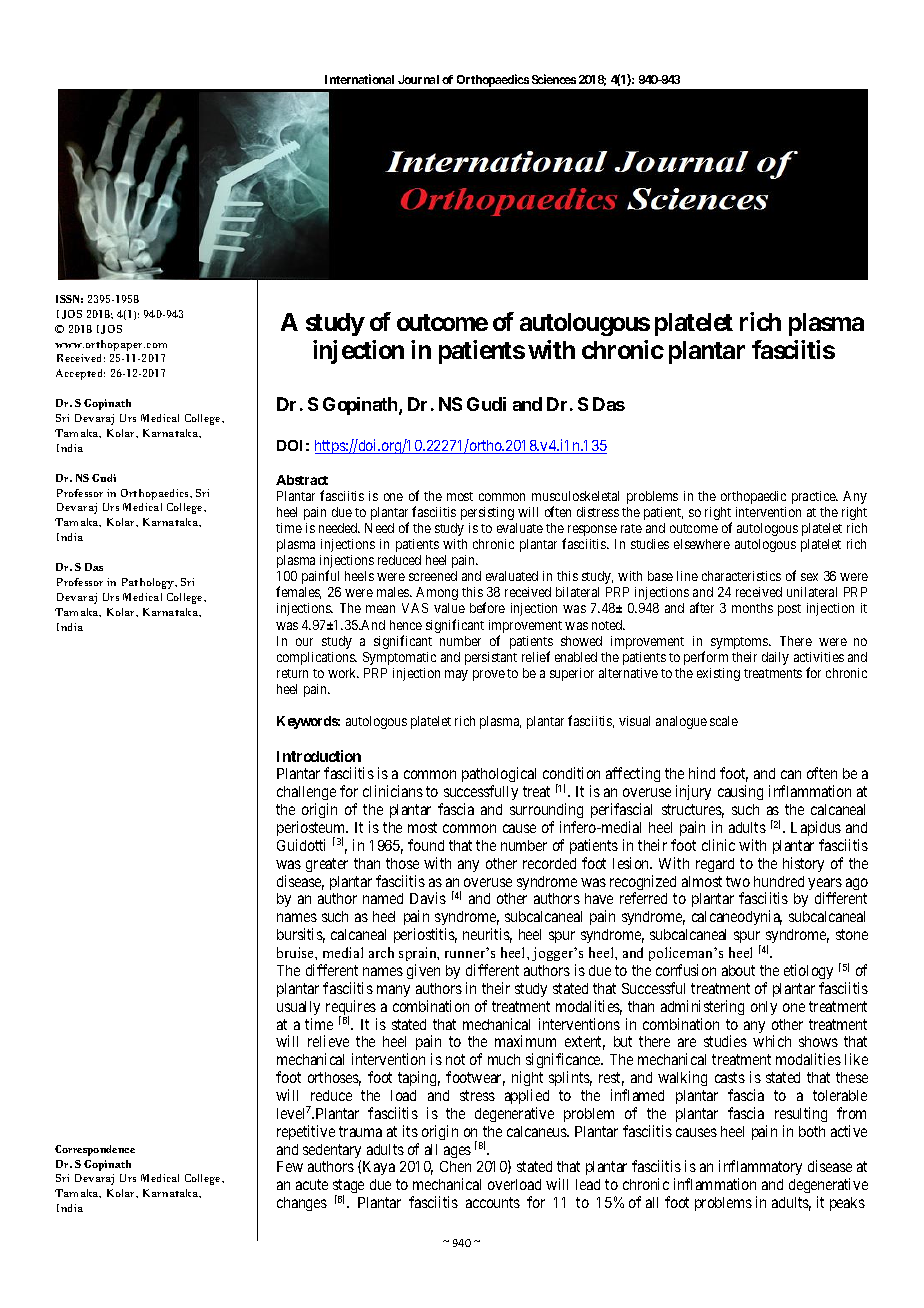  Describe the element at coordinates (292, 673) in the screenshot. I see `return` at that location.
